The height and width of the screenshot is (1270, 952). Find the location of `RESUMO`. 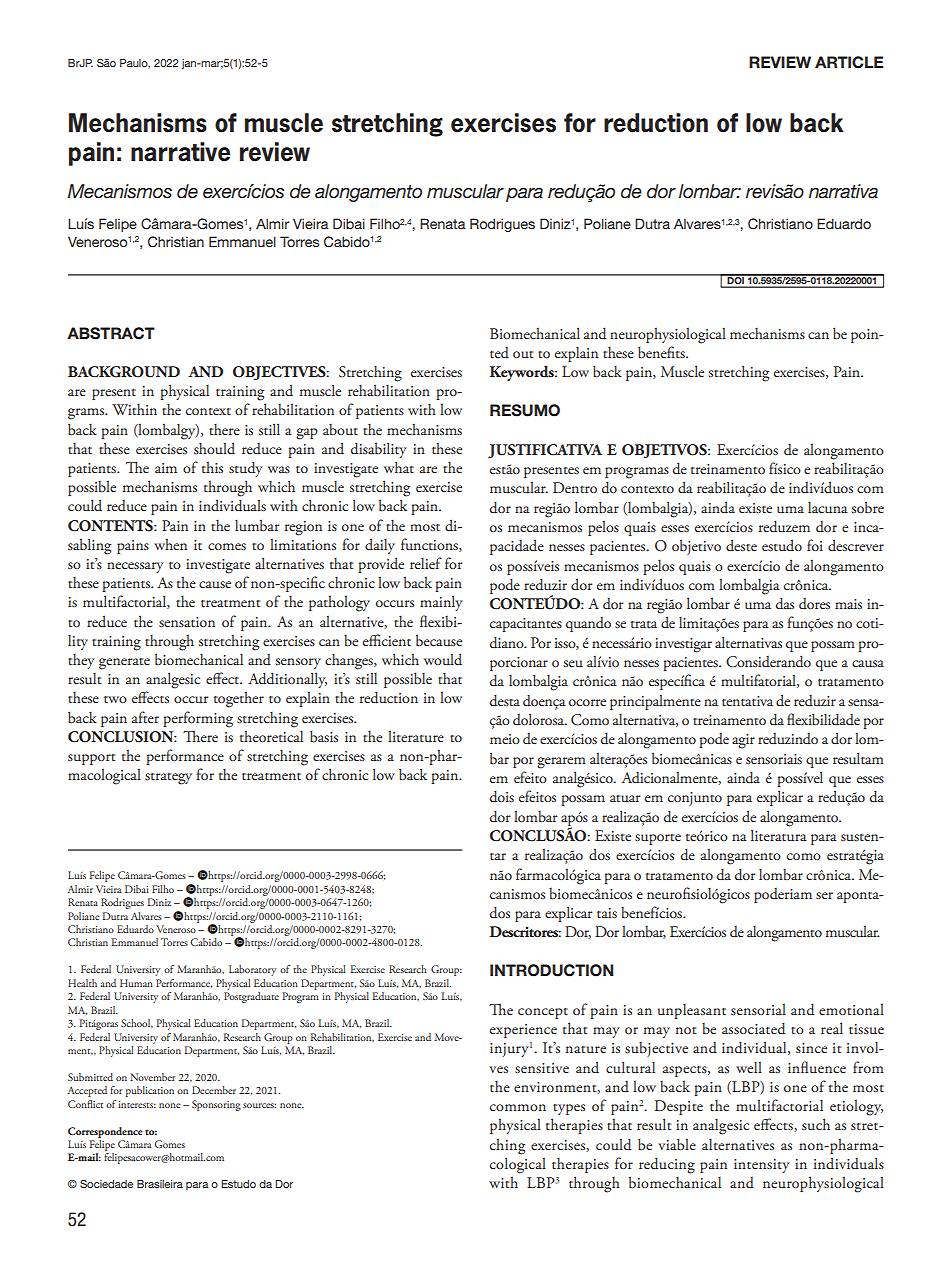

RESUMO is located at coordinates (525, 410).
